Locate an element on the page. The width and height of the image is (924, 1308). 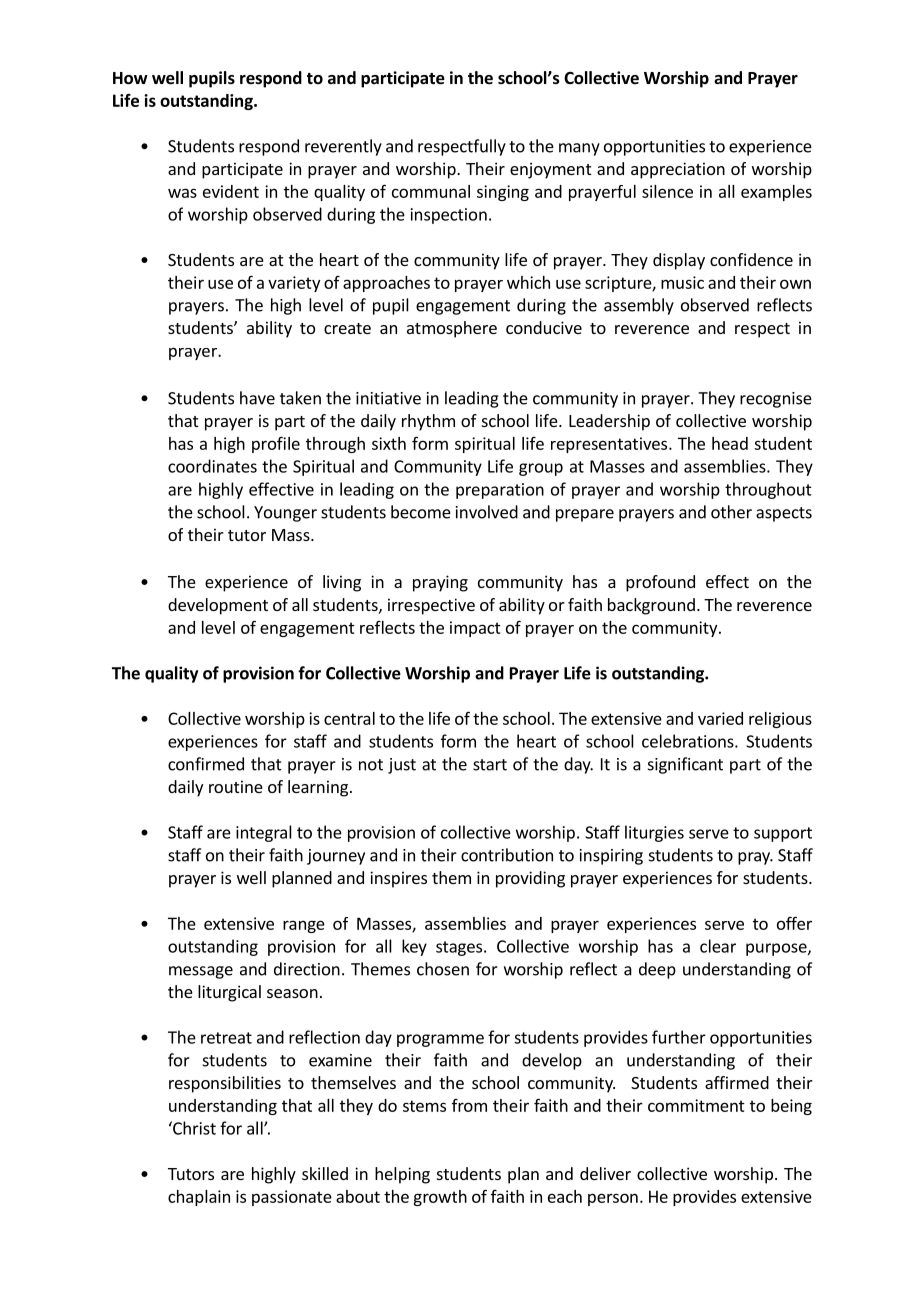
communal is located at coordinates (431, 191).
